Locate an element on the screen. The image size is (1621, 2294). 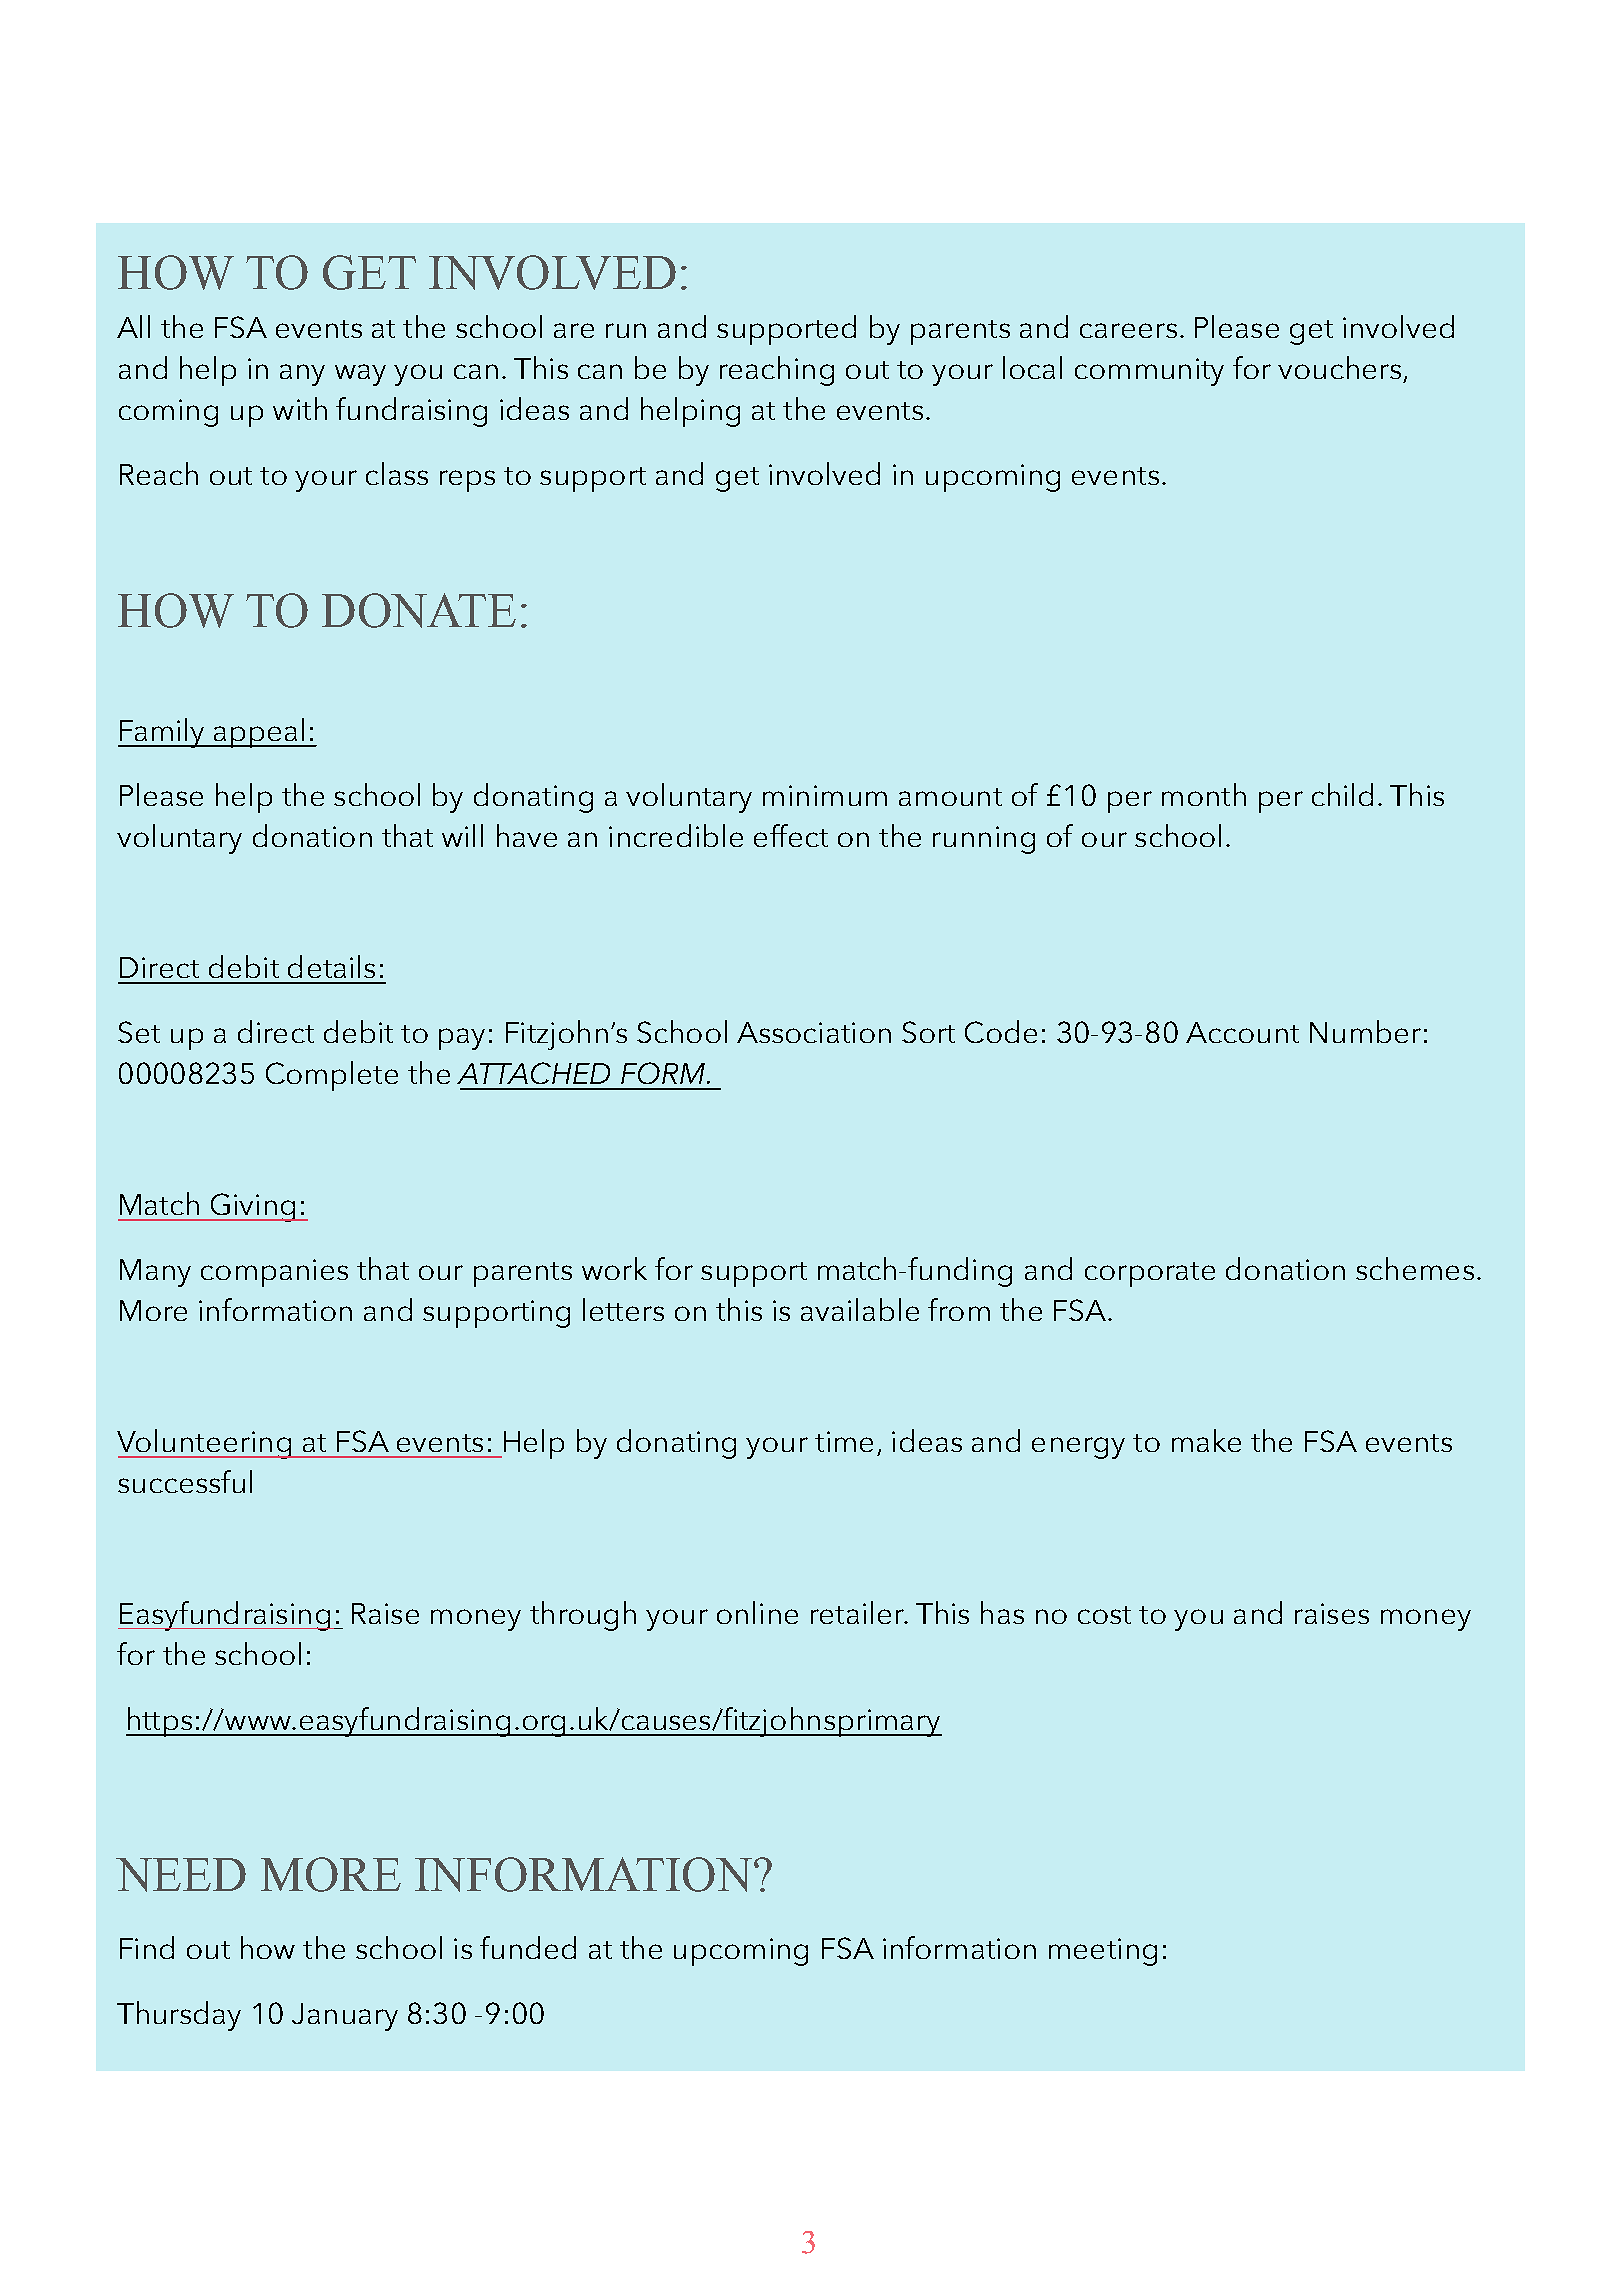
with is located at coordinates (300, 408).
